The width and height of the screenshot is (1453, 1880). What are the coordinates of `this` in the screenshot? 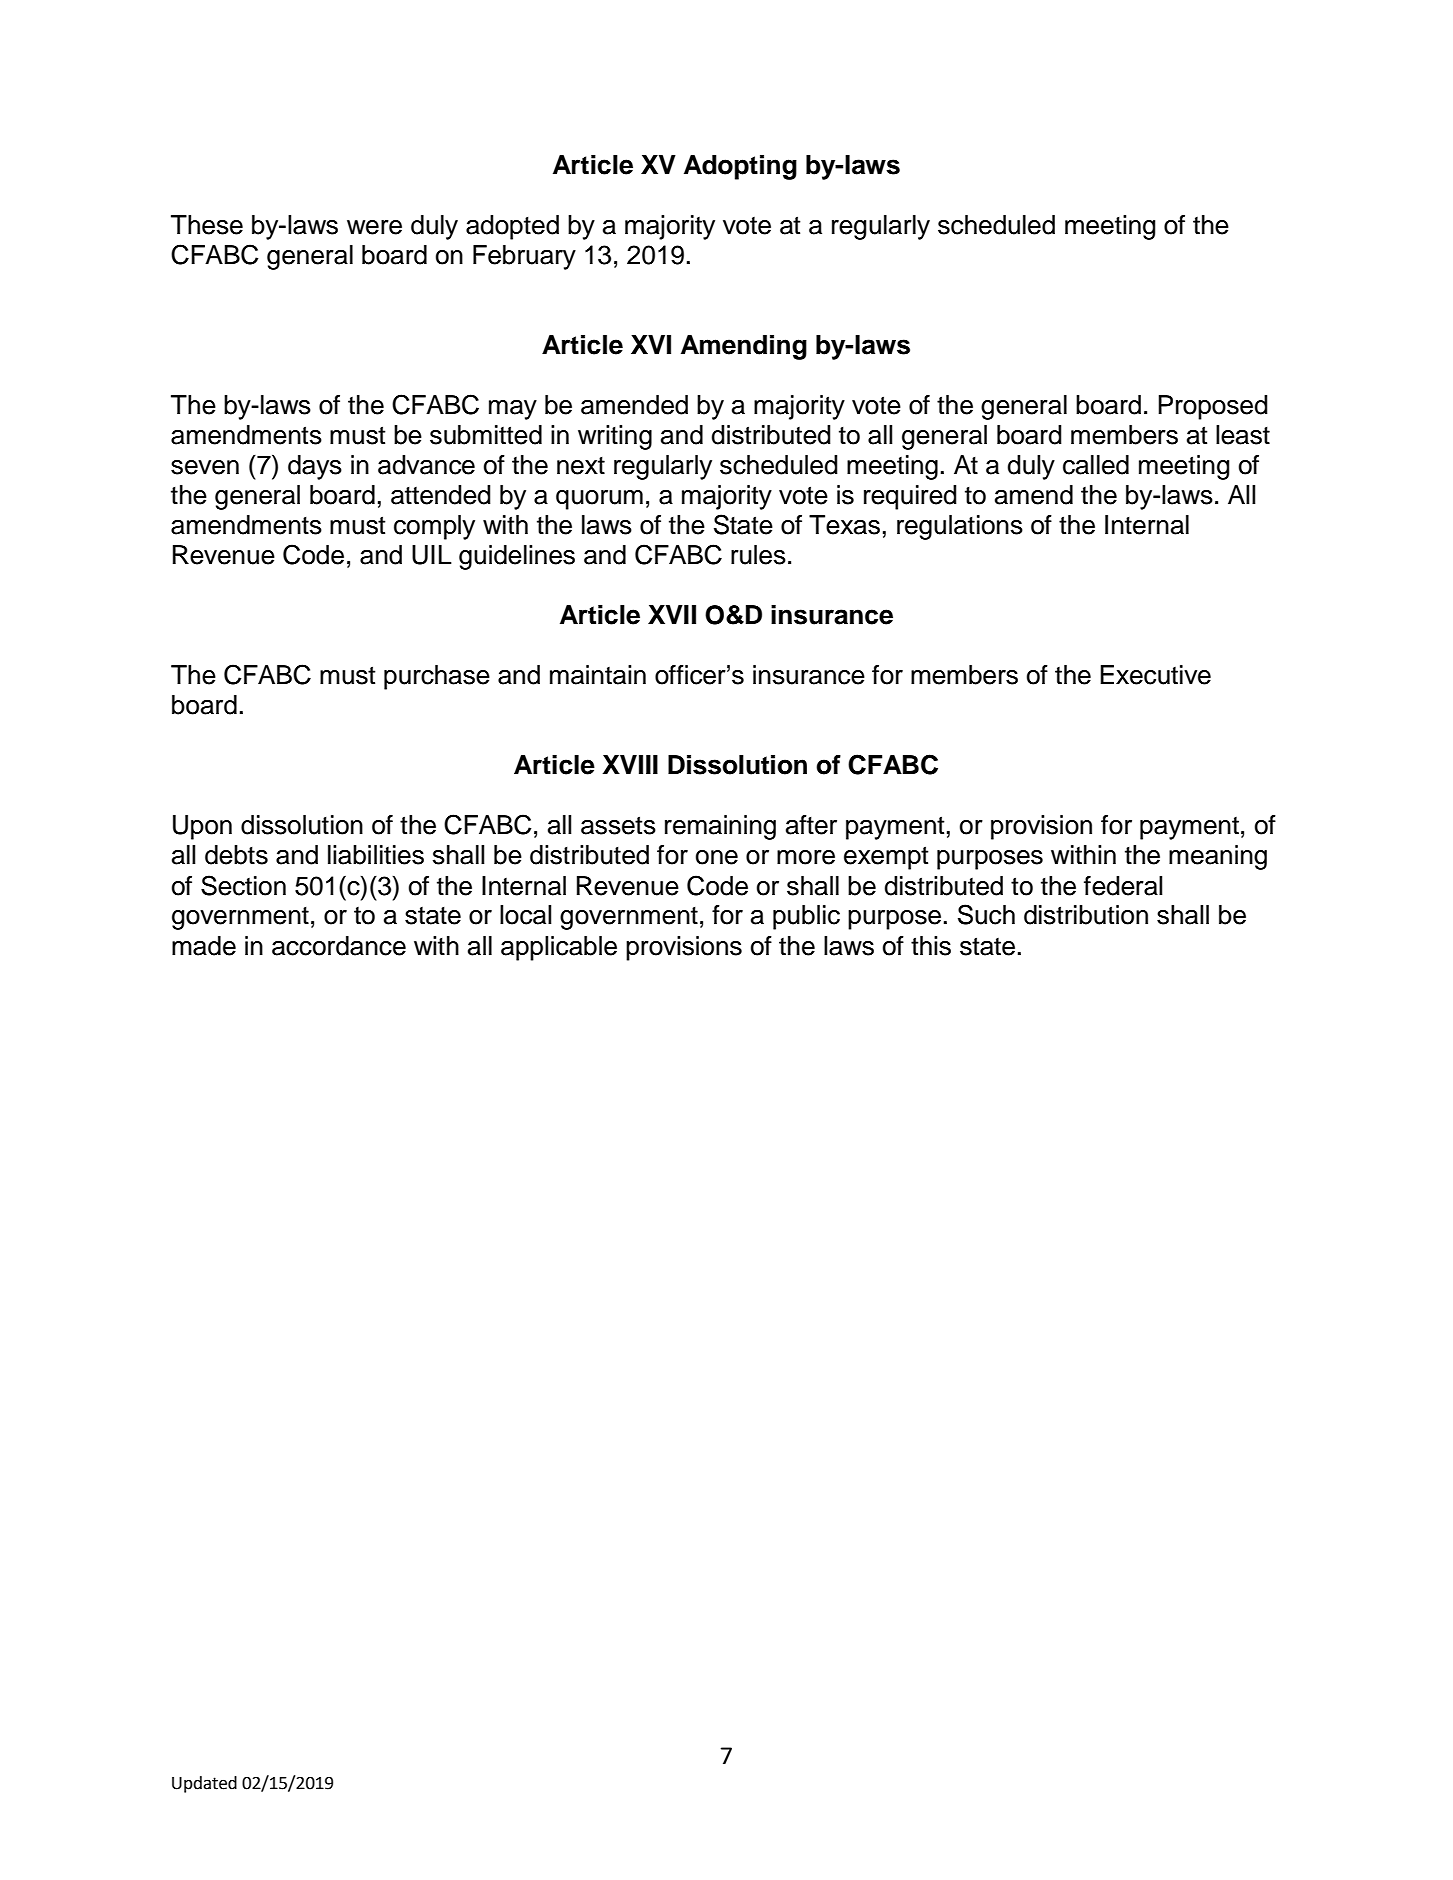 It's located at (931, 946).
